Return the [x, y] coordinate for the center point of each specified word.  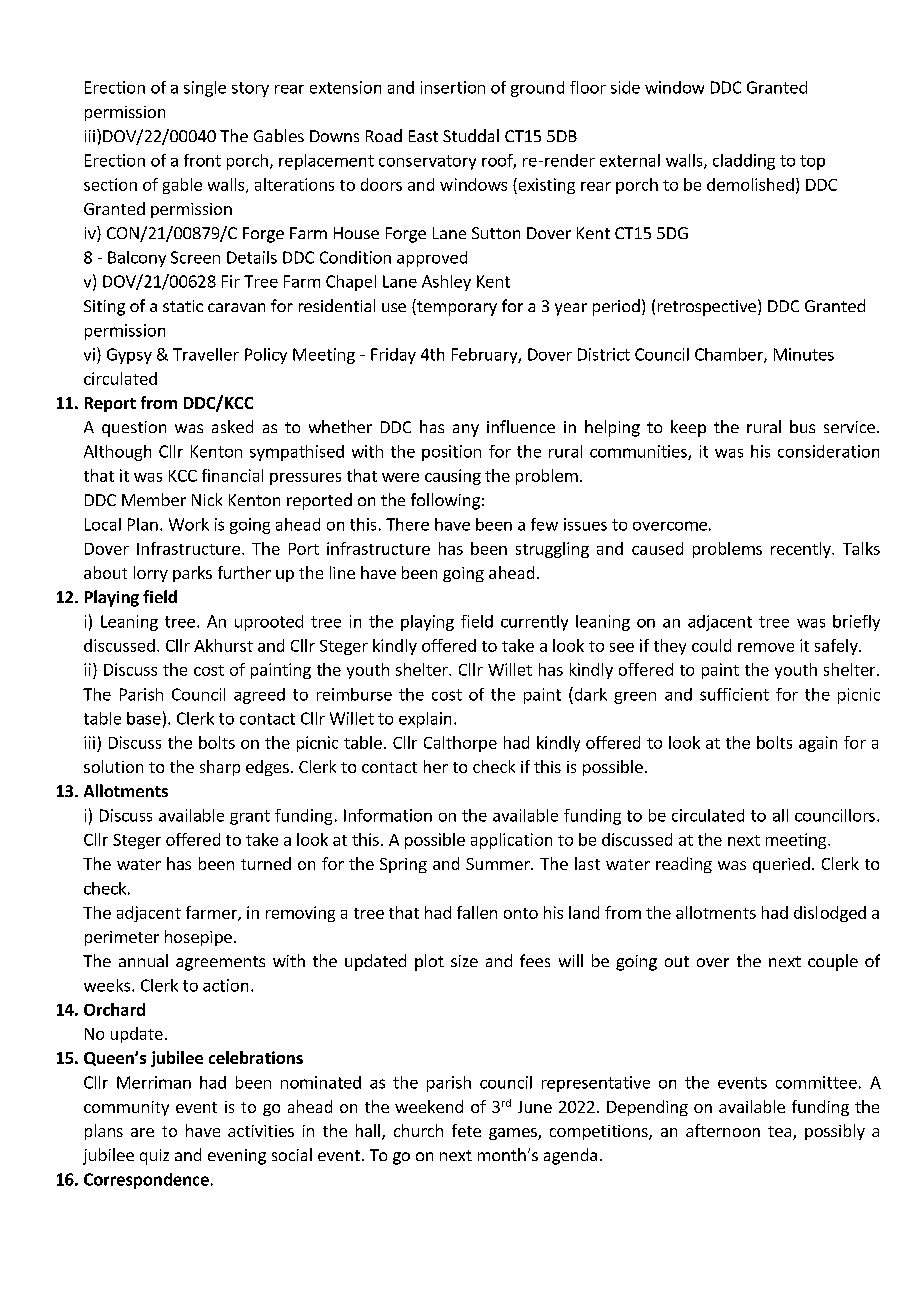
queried [781, 865]
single [205, 89]
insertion [453, 87]
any [466, 430]
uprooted [269, 623]
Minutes [804, 354]
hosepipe [198, 938]
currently [534, 623]
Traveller [206, 354]
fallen [477, 912]
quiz [154, 1157]
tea [781, 1133]
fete [466, 1130]
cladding [744, 162]
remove [766, 647]
